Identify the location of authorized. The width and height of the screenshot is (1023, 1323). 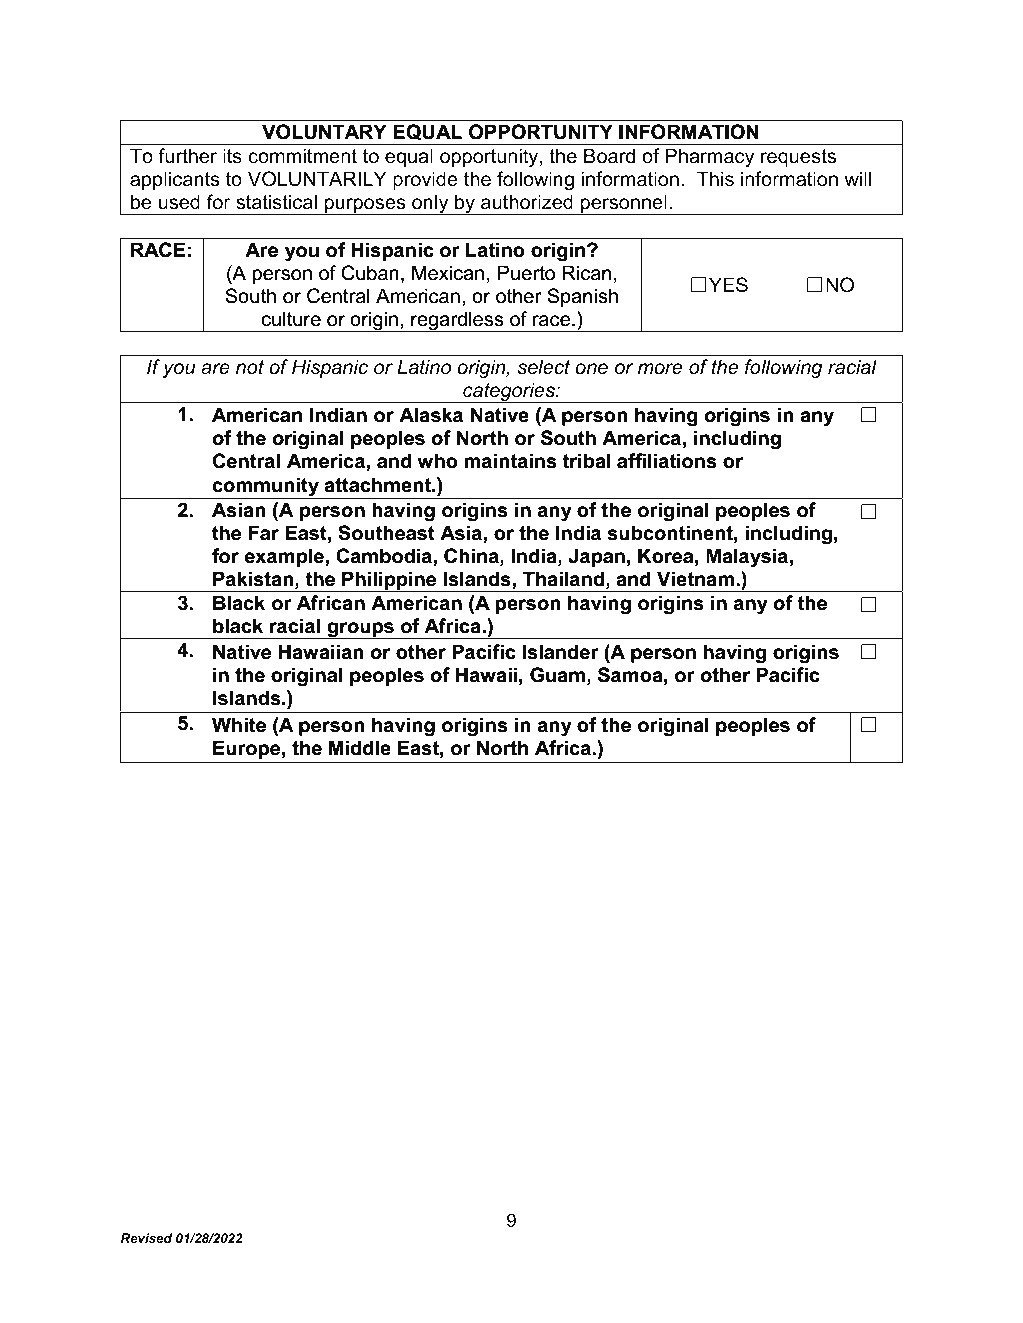
(527, 202).
